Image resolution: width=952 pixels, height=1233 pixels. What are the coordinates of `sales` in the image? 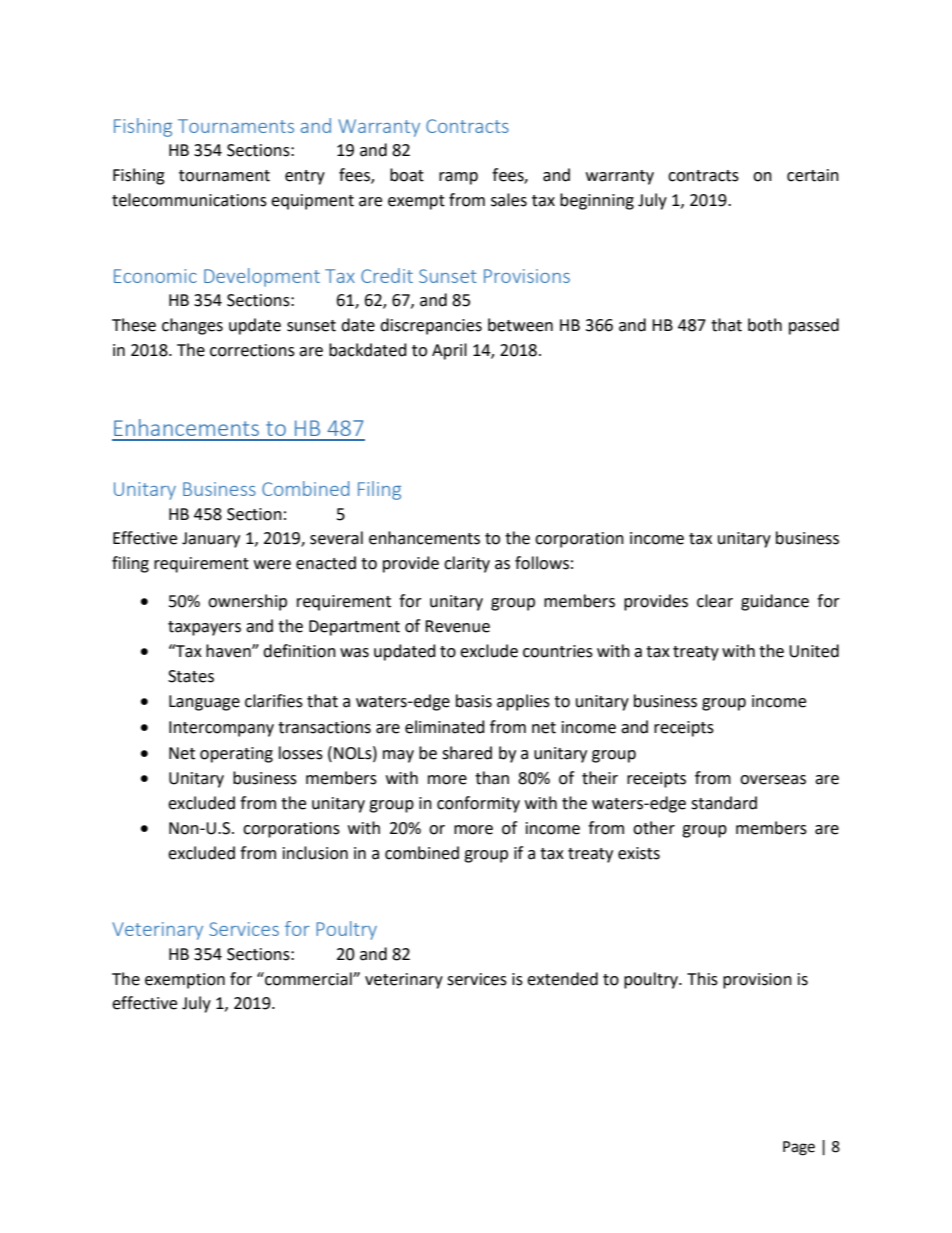 It's located at (509, 200).
